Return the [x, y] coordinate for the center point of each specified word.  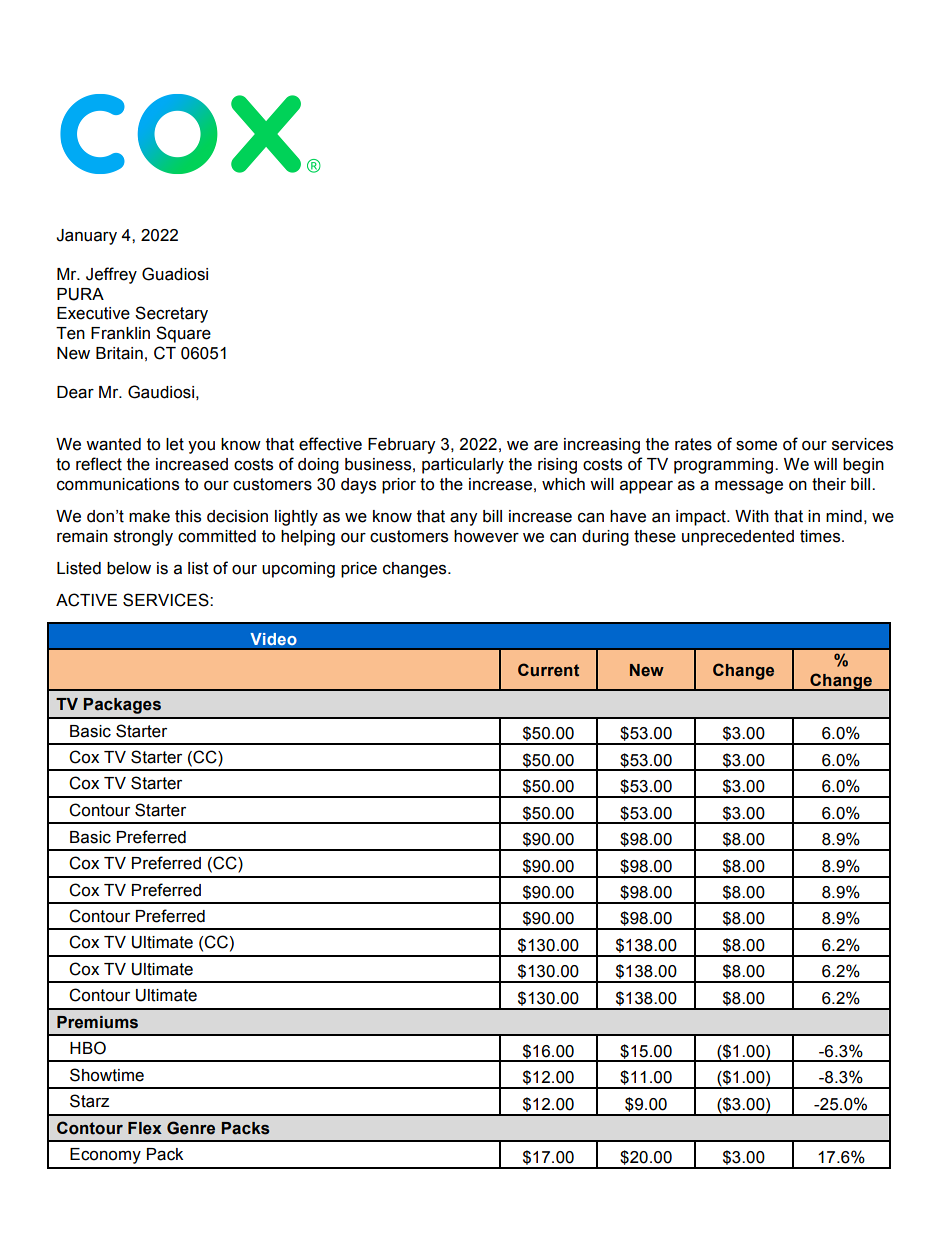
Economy [105, 1156]
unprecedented [738, 538]
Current [548, 670]
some [756, 446]
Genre [191, 1128]
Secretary [171, 314]
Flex [145, 1128]
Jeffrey [111, 275]
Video [273, 639]
